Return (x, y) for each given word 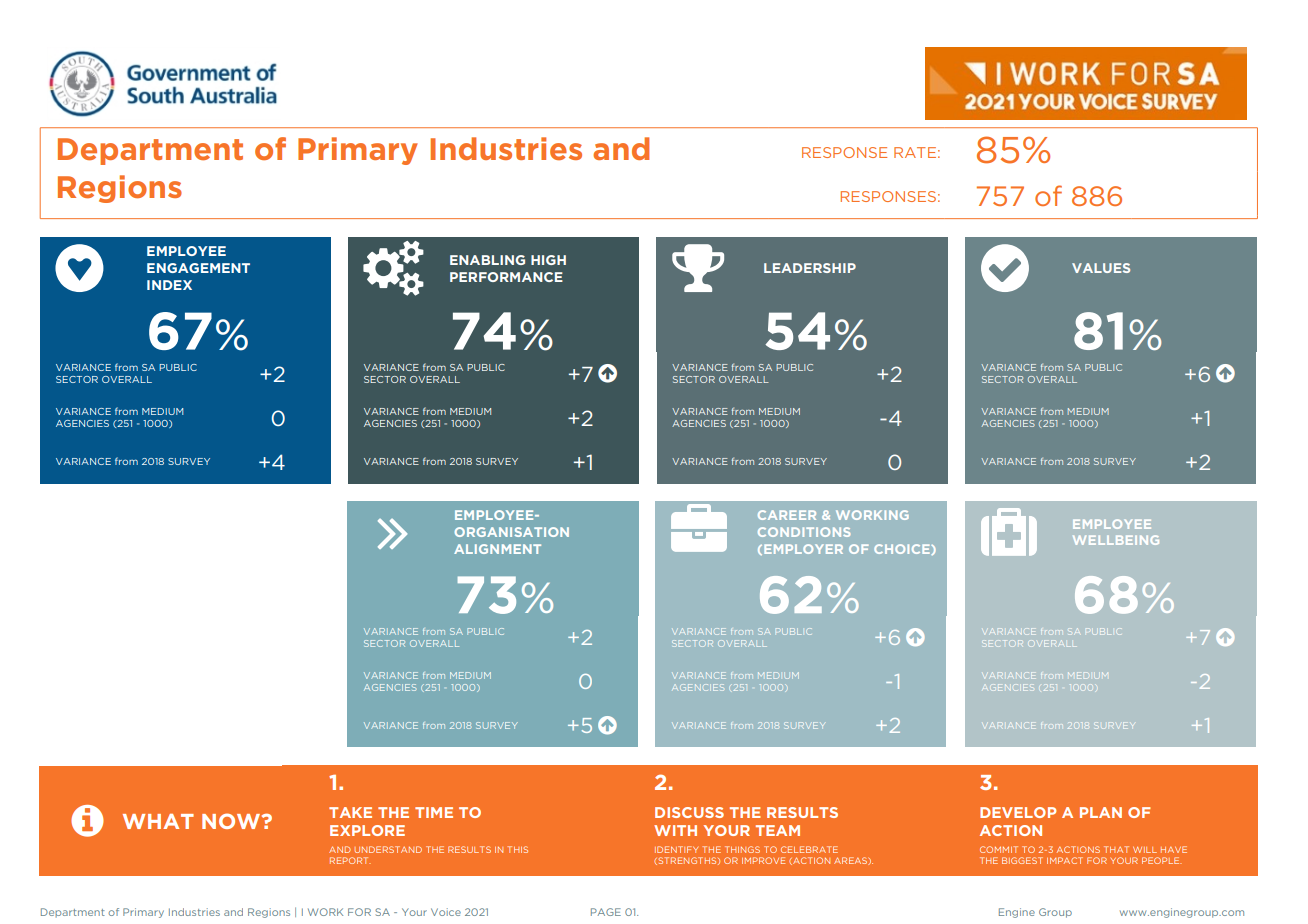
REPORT (350, 860)
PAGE (606, 912)
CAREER (787, 515)
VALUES (1101, 268)
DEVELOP (1018, 812)
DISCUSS (689, 812)
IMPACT (1065, 860)
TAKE (350, 812)
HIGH (548, 260)
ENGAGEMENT (198, 268)
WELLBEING (1116, 540)
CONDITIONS (804, 532)
